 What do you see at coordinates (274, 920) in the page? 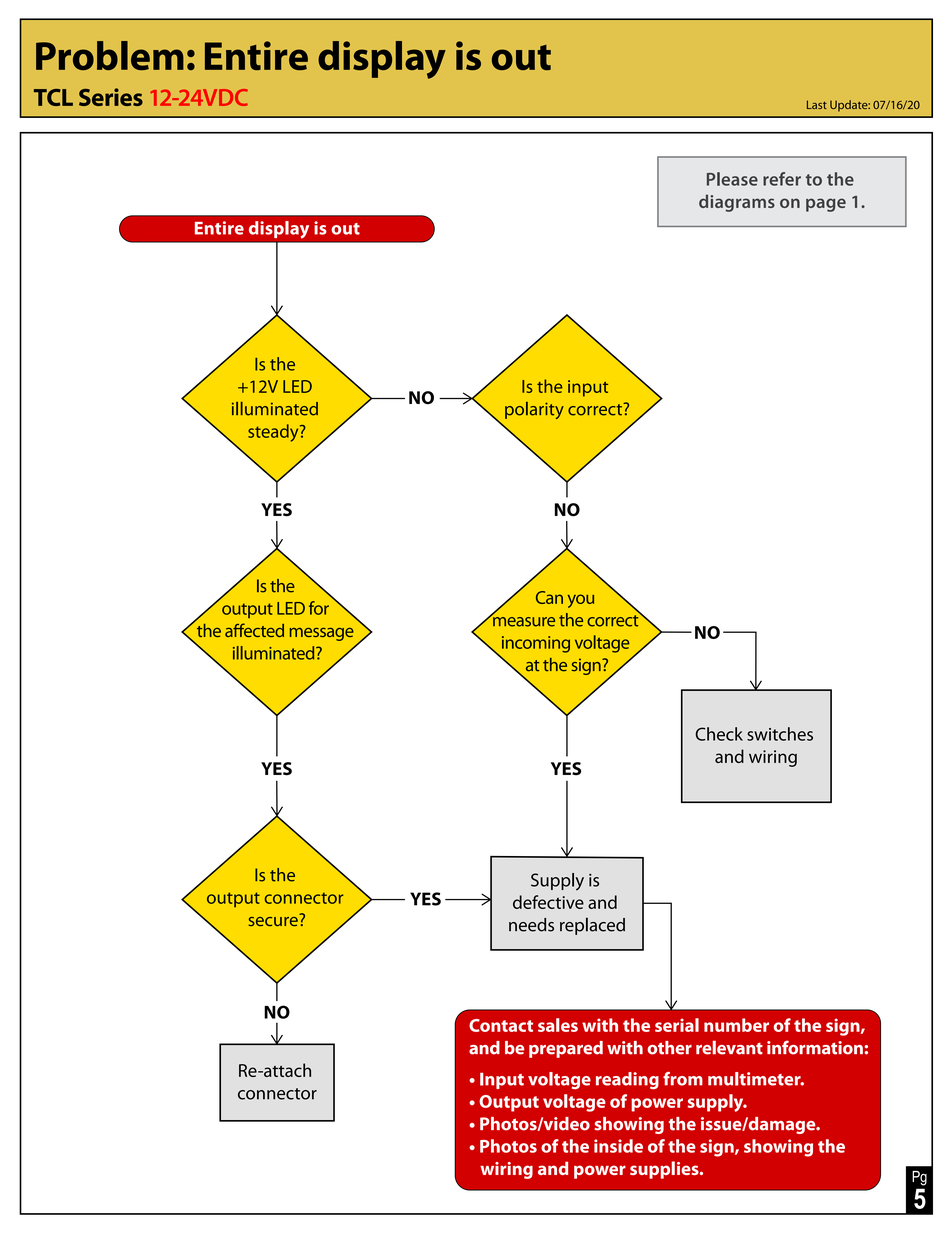
I see `secure` at bounding box center [274, 920].
